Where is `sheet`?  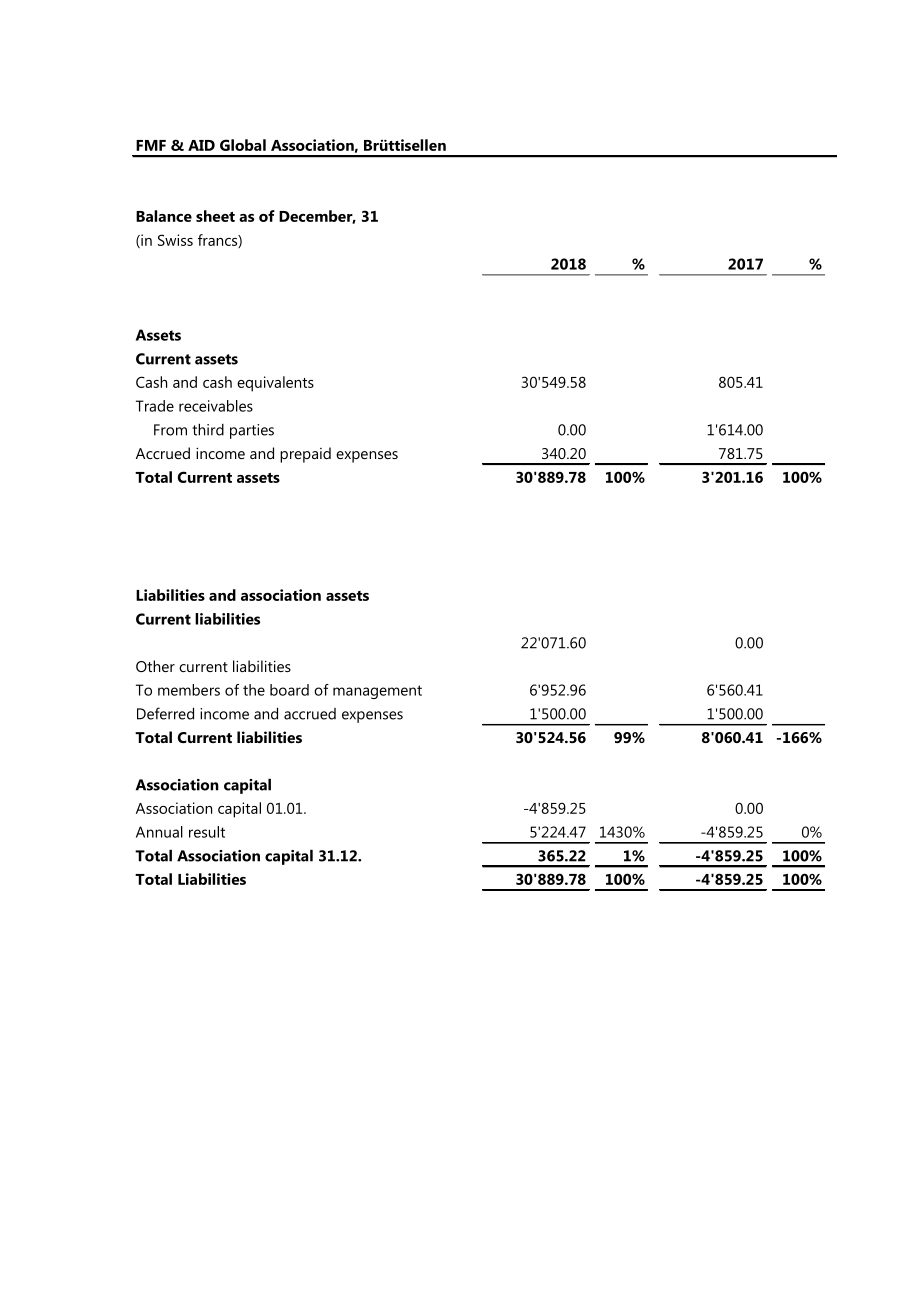 sheet is located at coordinates (215, 216).
